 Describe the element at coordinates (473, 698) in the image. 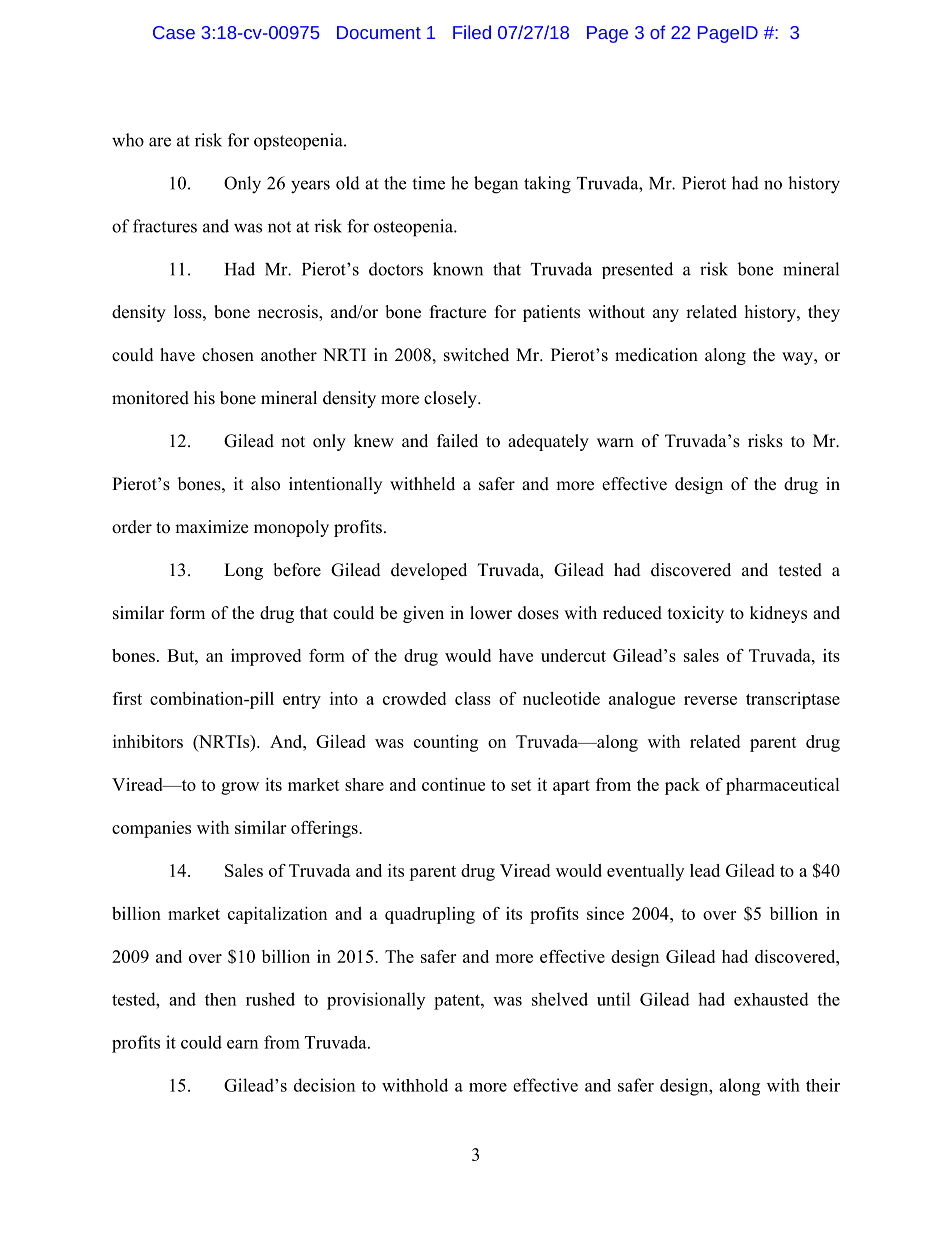

I see `class` at that location.
